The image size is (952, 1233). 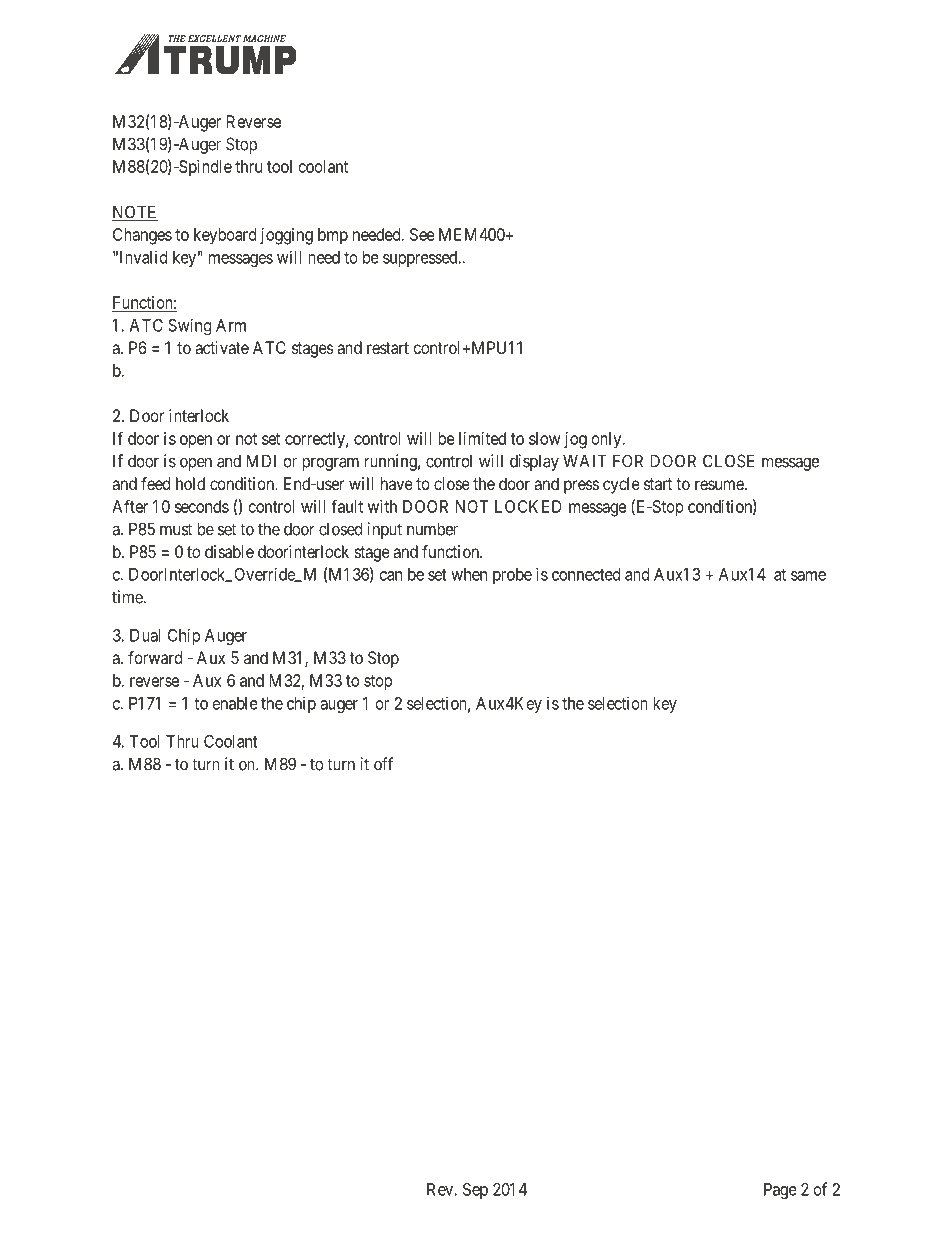 What do you see at coordinates (145, 635) in the image?
I see `Dual` at bounding box center [145, 635].
